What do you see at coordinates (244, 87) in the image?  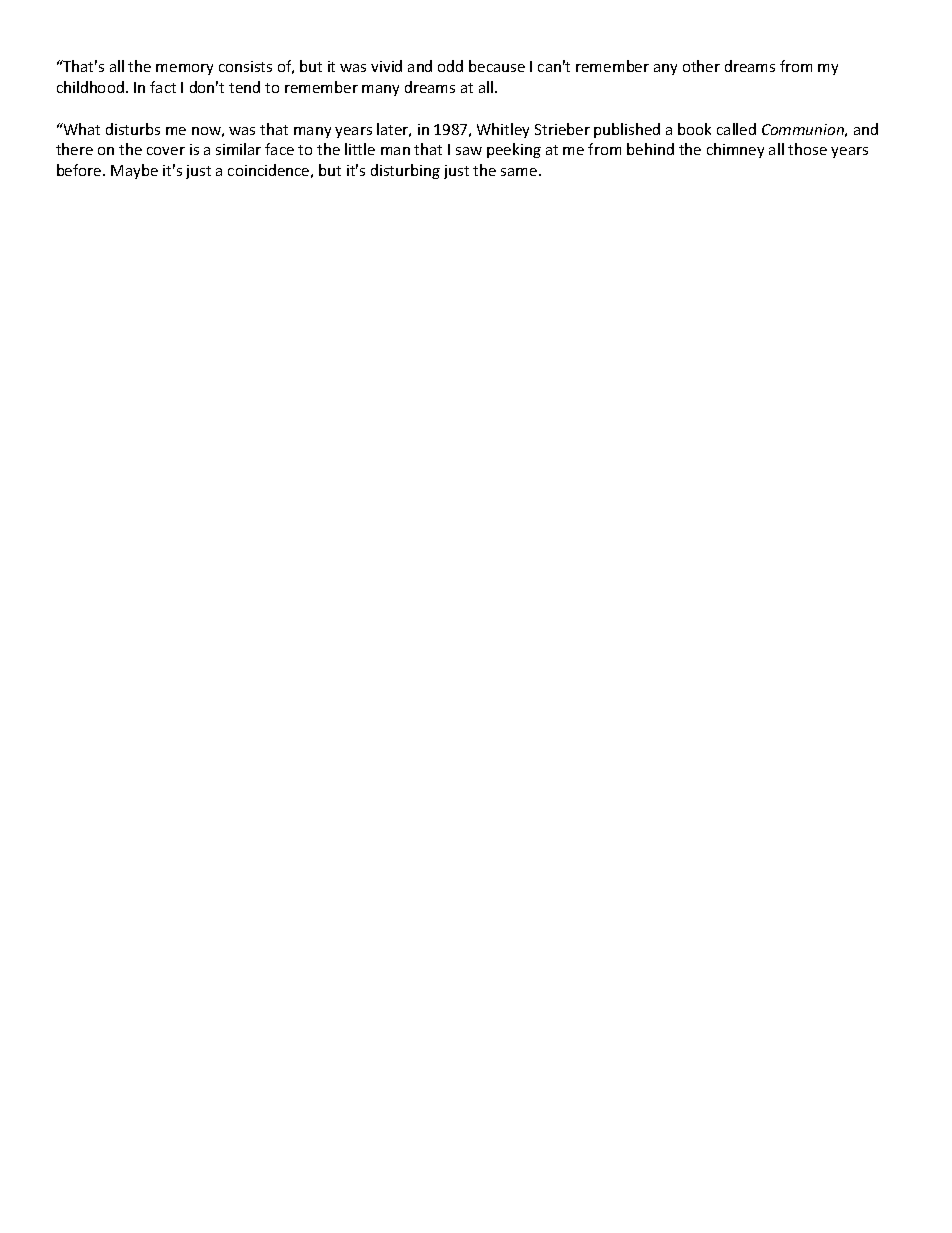 I see `tend` at bounding box center [244, 87].
